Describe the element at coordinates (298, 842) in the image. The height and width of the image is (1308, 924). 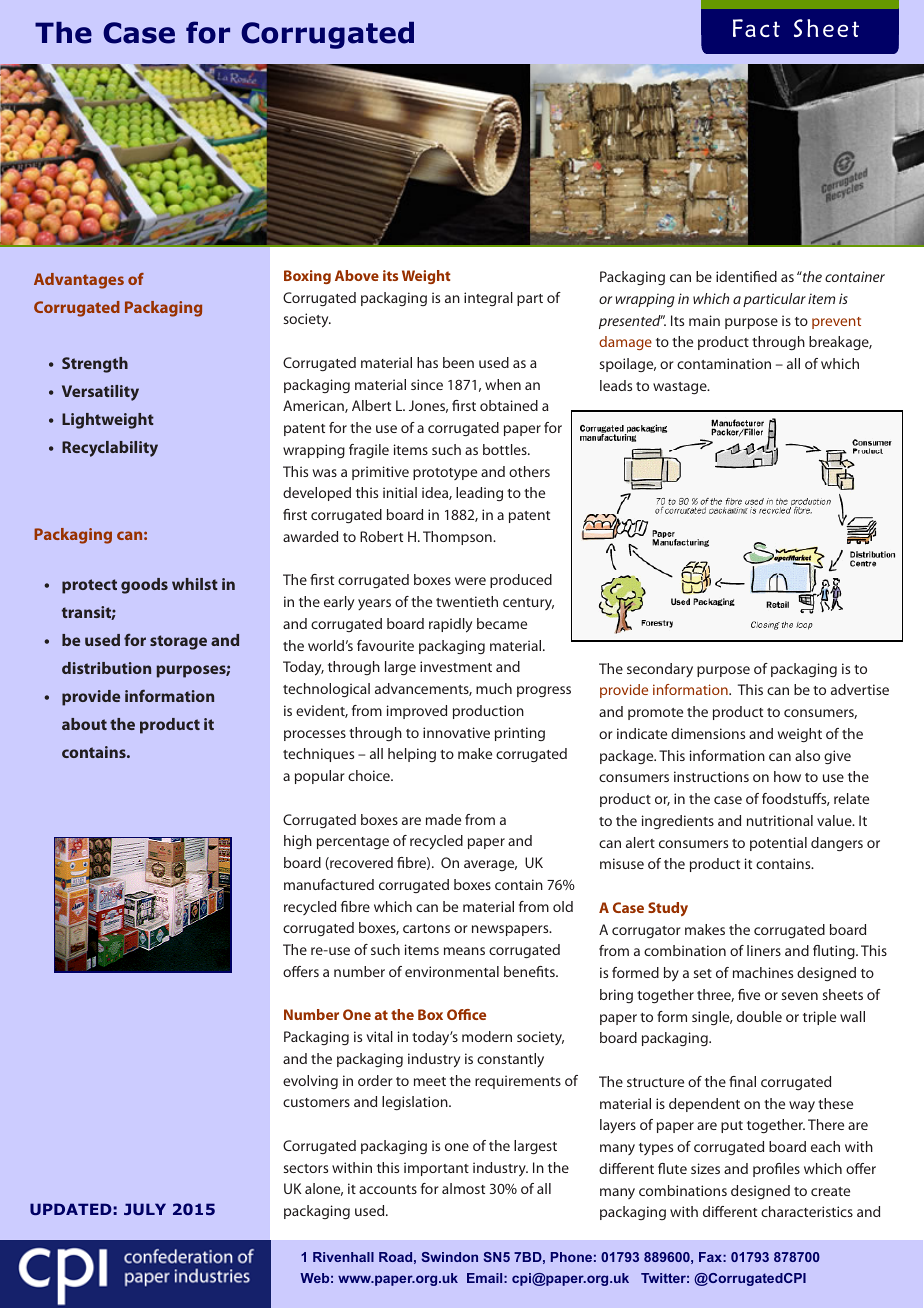
I see `high` at that location.
